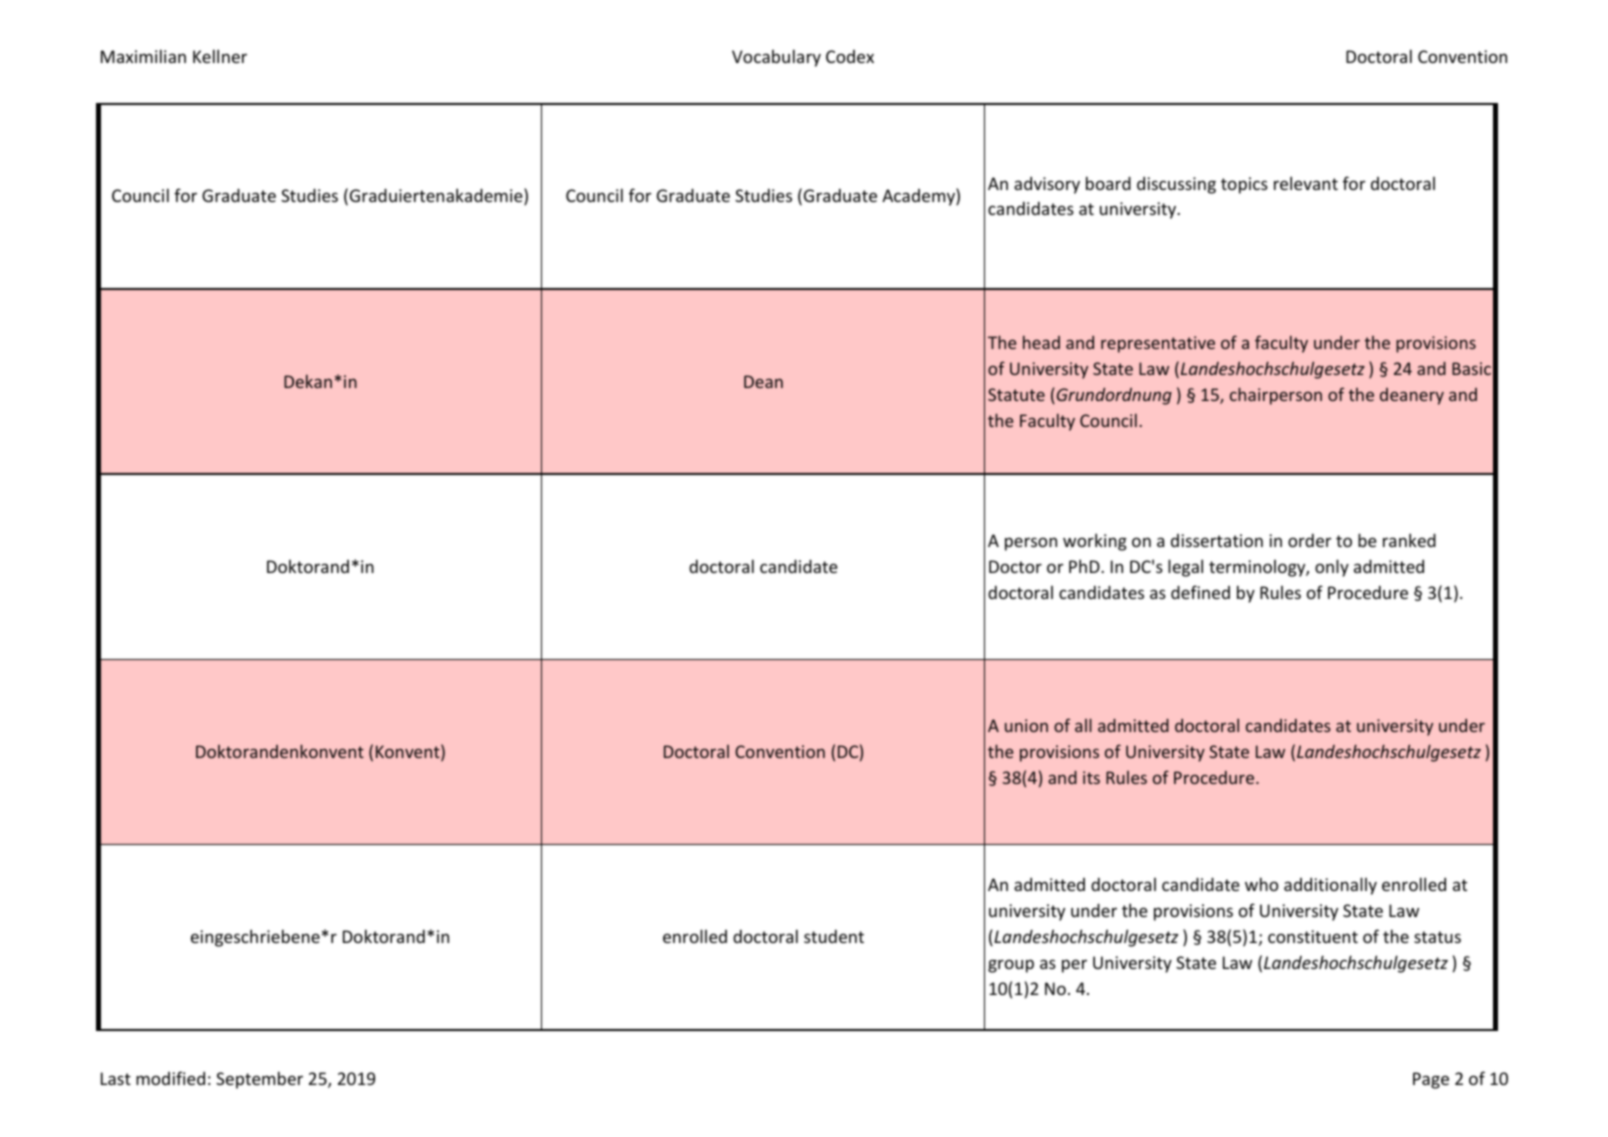 This screenshot has height=1137, width=1608. I want to click on defined, so click(1200, 592).
